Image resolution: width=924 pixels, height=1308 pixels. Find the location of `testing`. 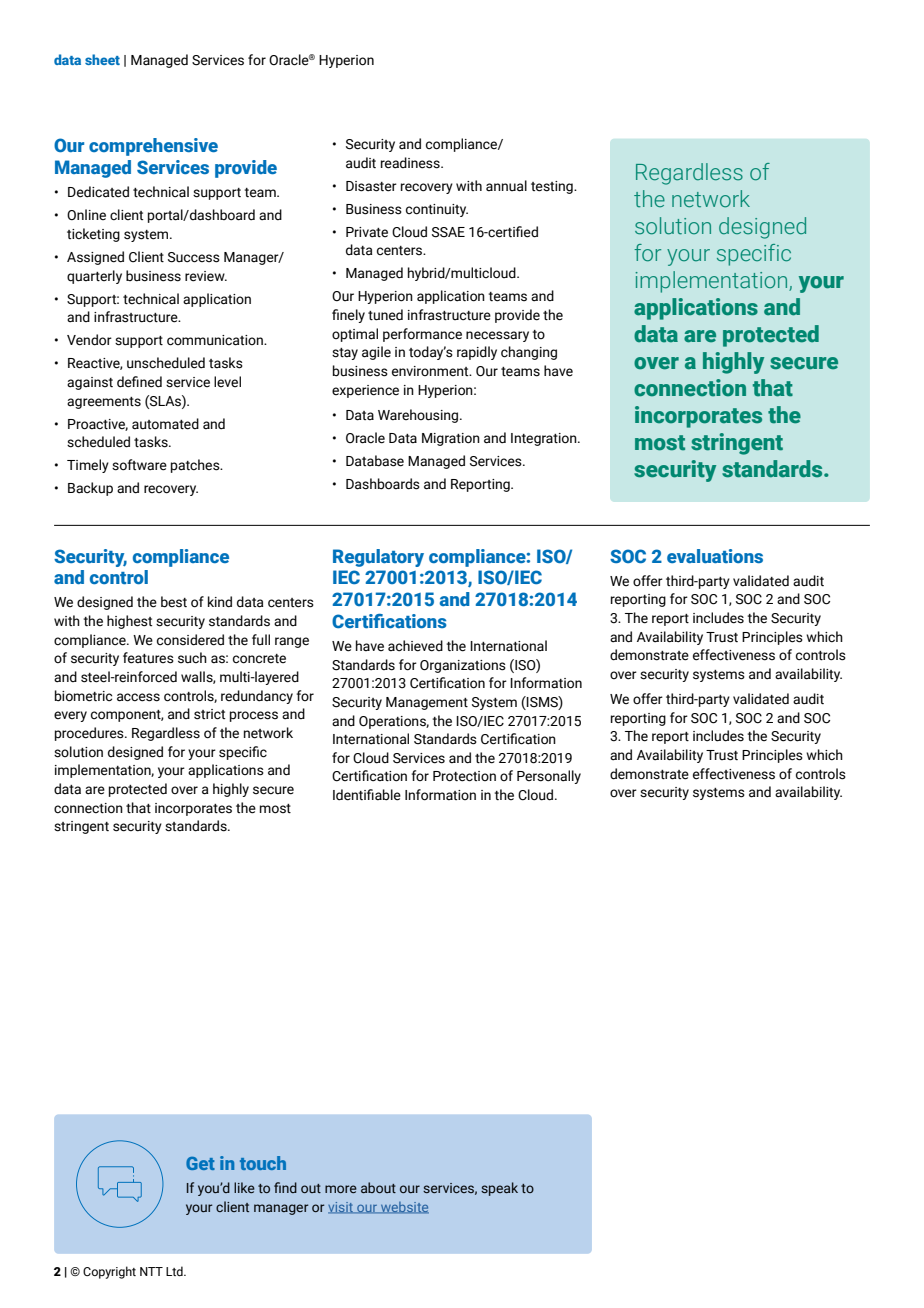

testing is located at coordinates (553, 187).
